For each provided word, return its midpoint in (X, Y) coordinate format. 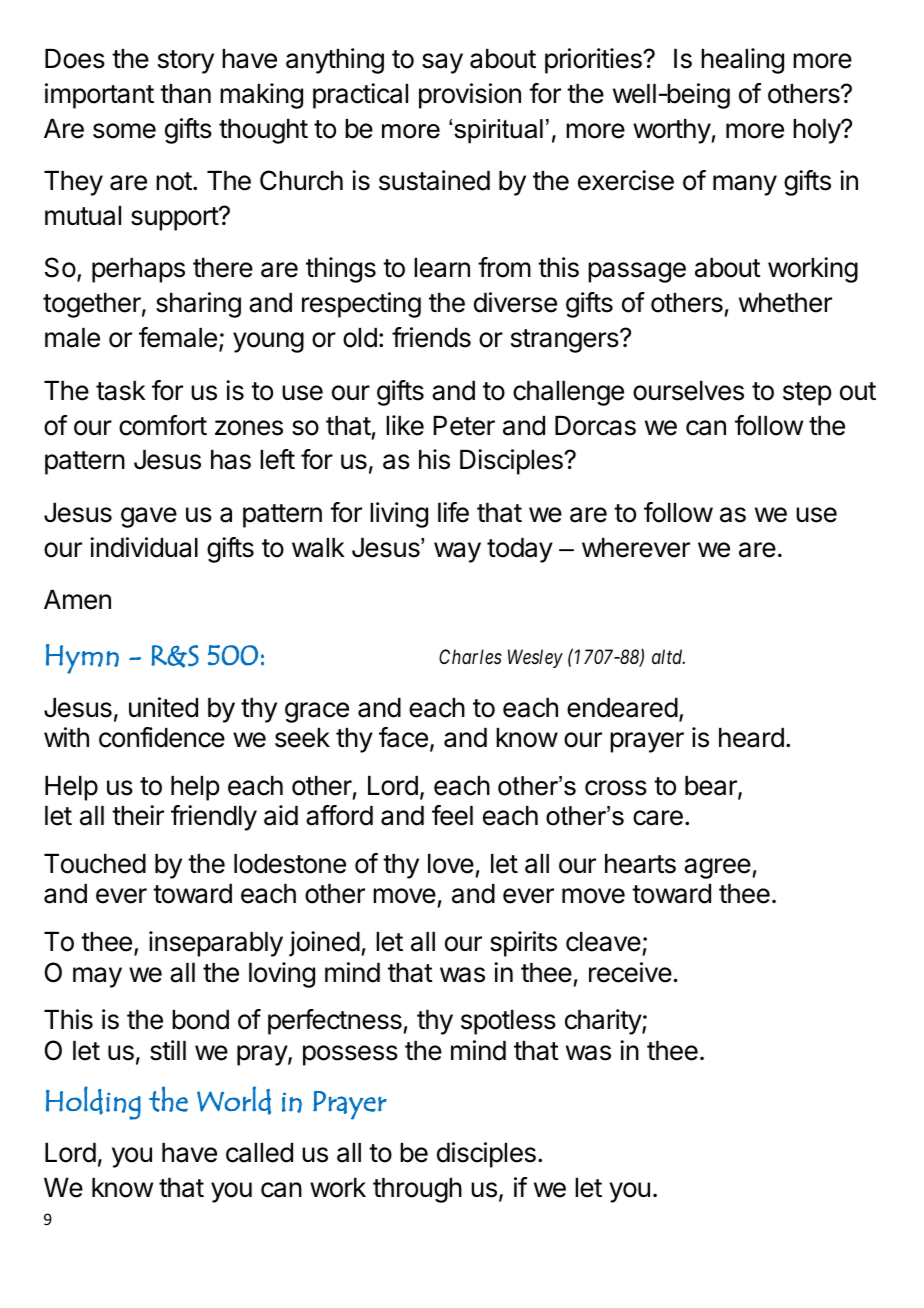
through (417, 1190)
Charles (470, 656)
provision (470, 96)
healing (742, 61)
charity (604, 1022)
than (185, 94)
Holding (93, 1103)
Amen (77, 600)
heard (751, 738)
